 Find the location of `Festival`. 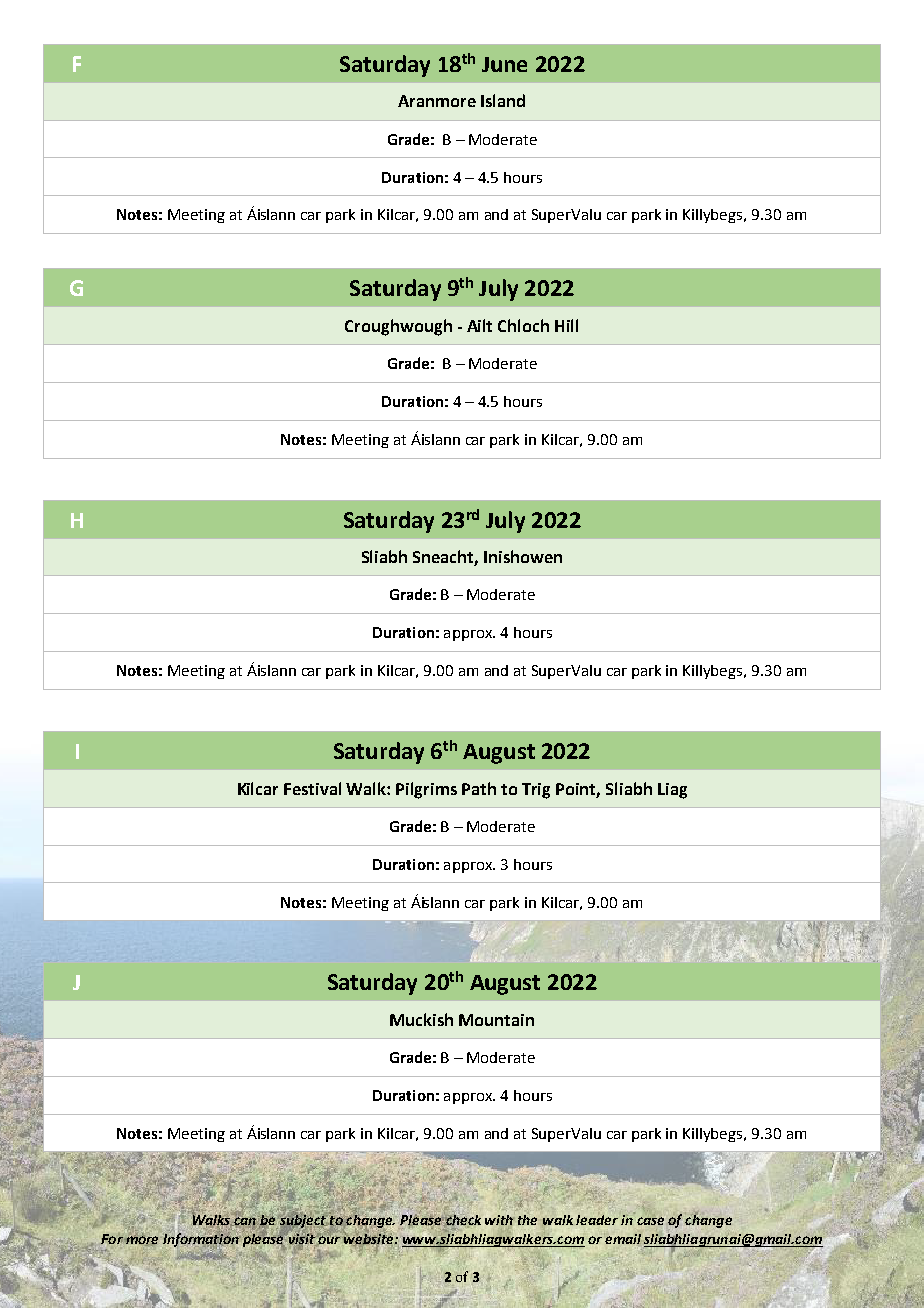

Festival is located at coordinates (312, 788).
